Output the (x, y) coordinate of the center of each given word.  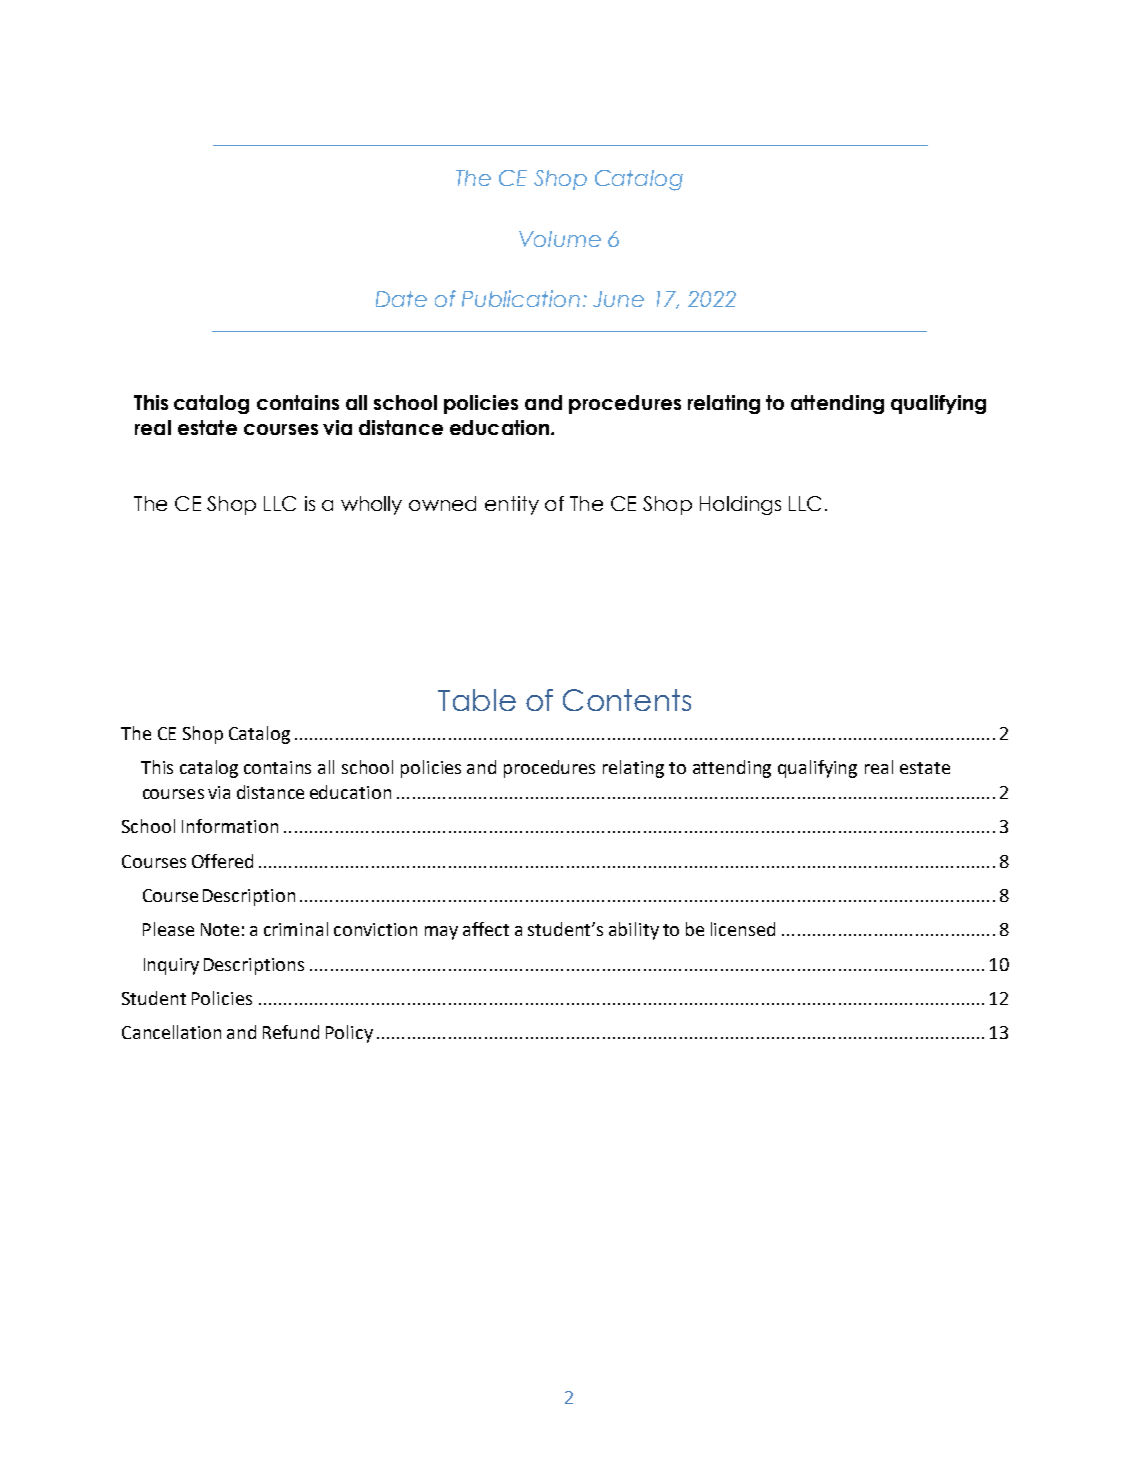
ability (634, 931)
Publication (521, 298)
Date (401, 299)
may (441, 933)
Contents (627, 700)
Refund (291, 1032)
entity (512, 505)
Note (220, 929)
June (618, 299)
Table (477, 700)
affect (486, 929)
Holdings (740, 505)
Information (230, 826)
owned (442, 503)
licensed (743, 929)
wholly (371, 505)
